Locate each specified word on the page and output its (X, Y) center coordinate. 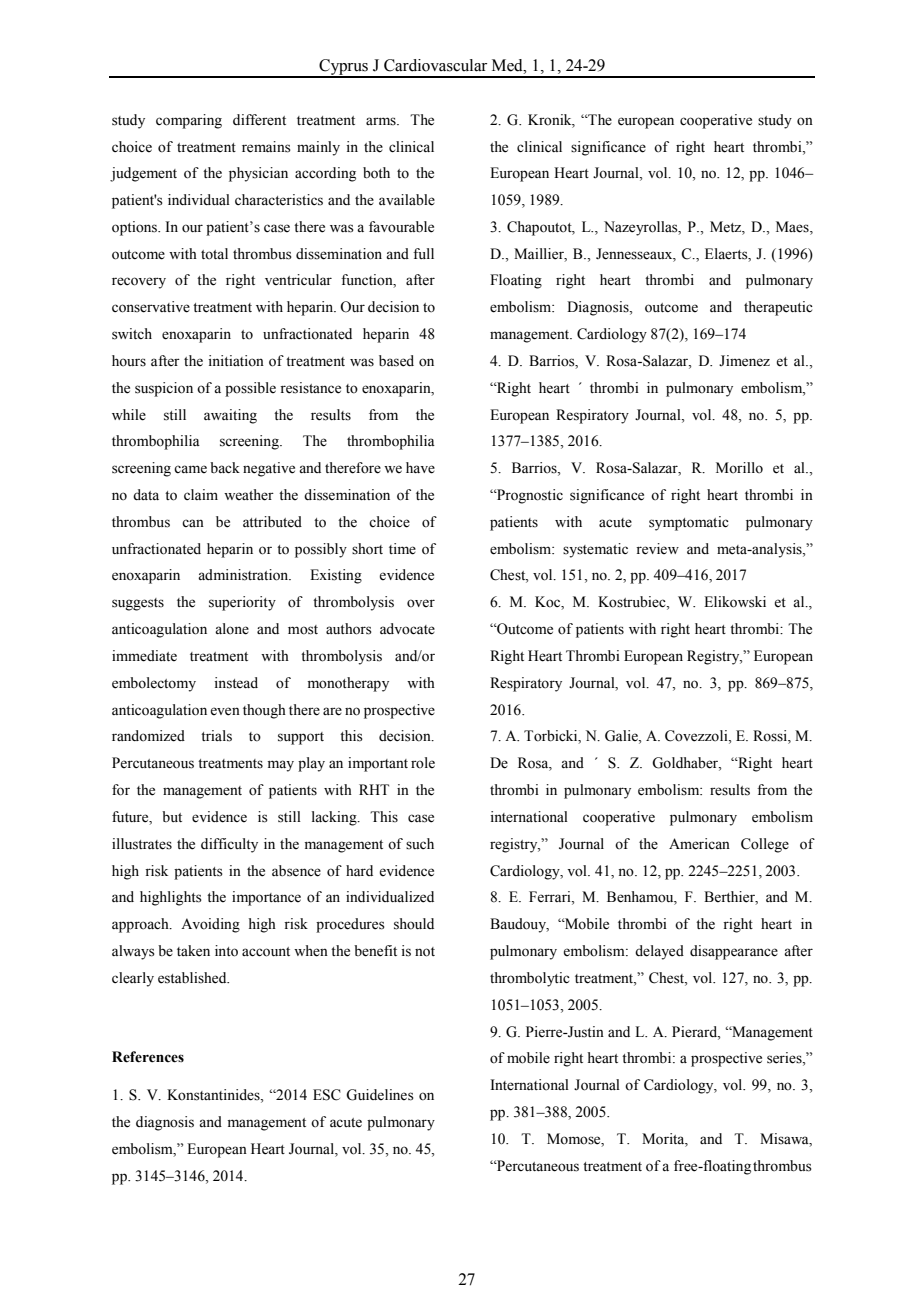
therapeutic (778, 308)
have (420, 468)
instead (236, 683)
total (214, 254)
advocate (407, 629)
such (420, 844)
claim (201, 494)
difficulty (229, 845)
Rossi (771, 737)
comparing (189, 121)
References (148, 1057)
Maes (793, 228)
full (423, 253)
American (699, 844)
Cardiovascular (435, 65)
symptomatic (689, 523)
